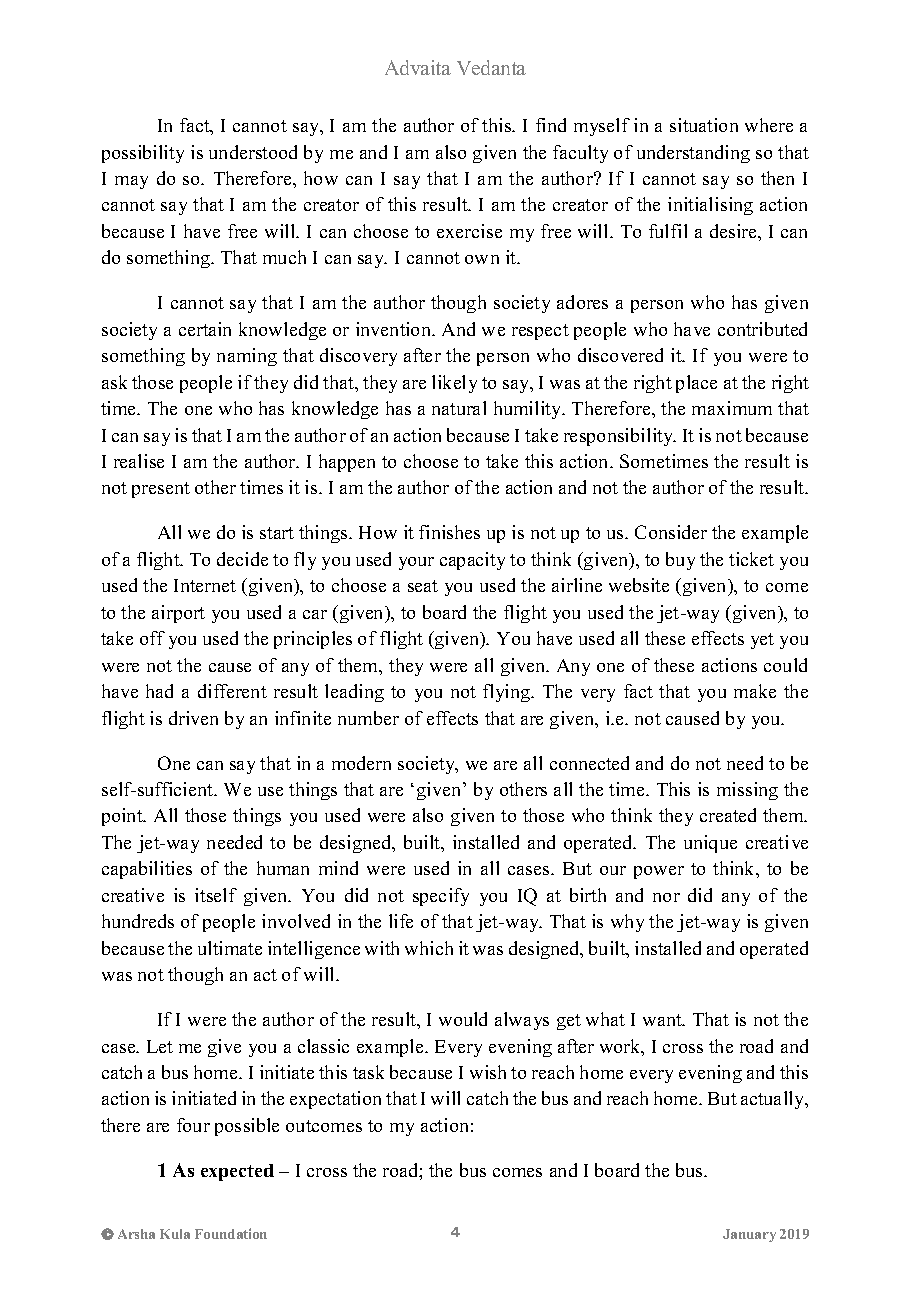  Describe the element at coordinates (418, 67) in the page. I see `Advaita` at that location.
